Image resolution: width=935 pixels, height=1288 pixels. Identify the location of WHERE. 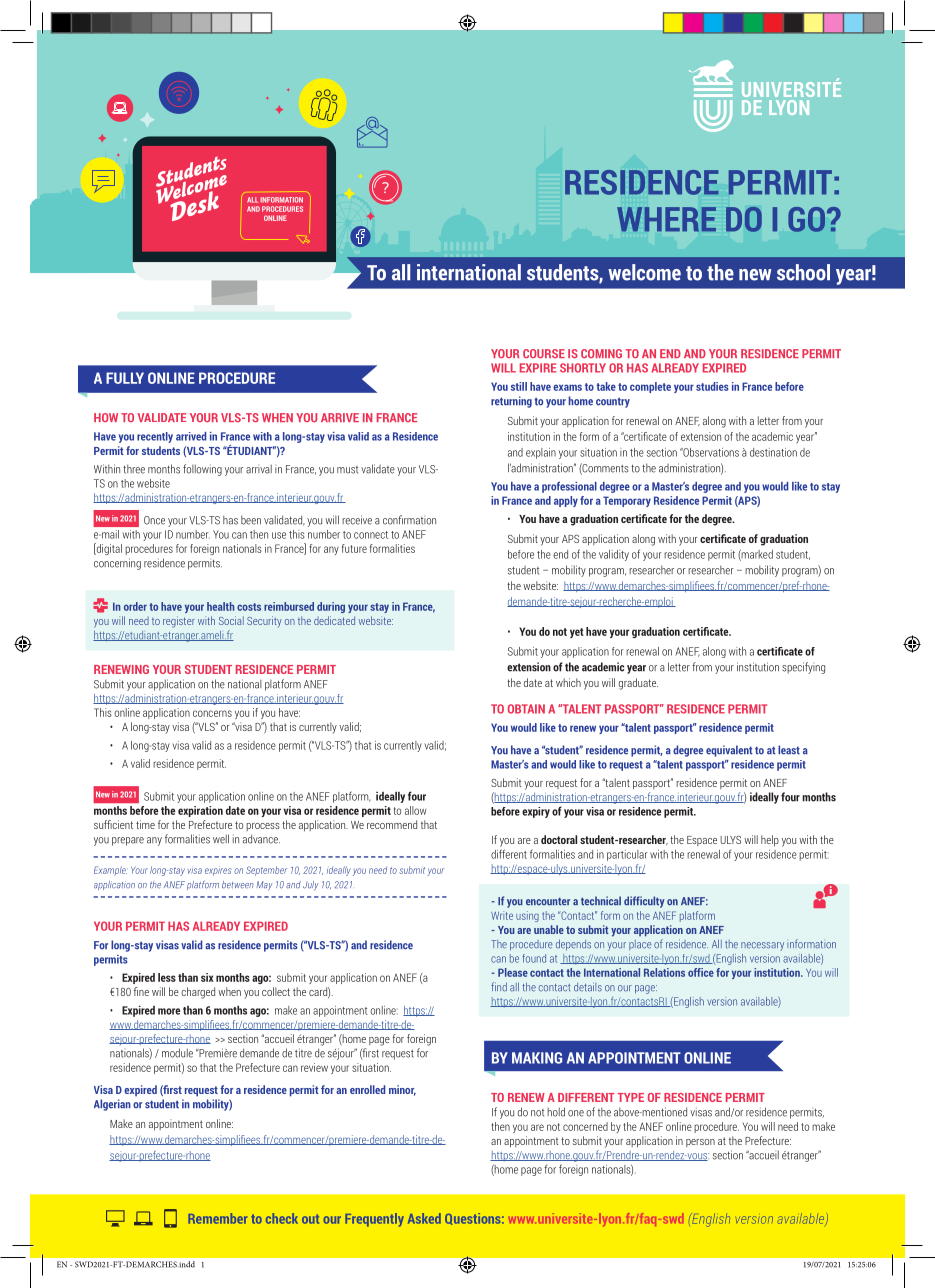
(666, 219).
